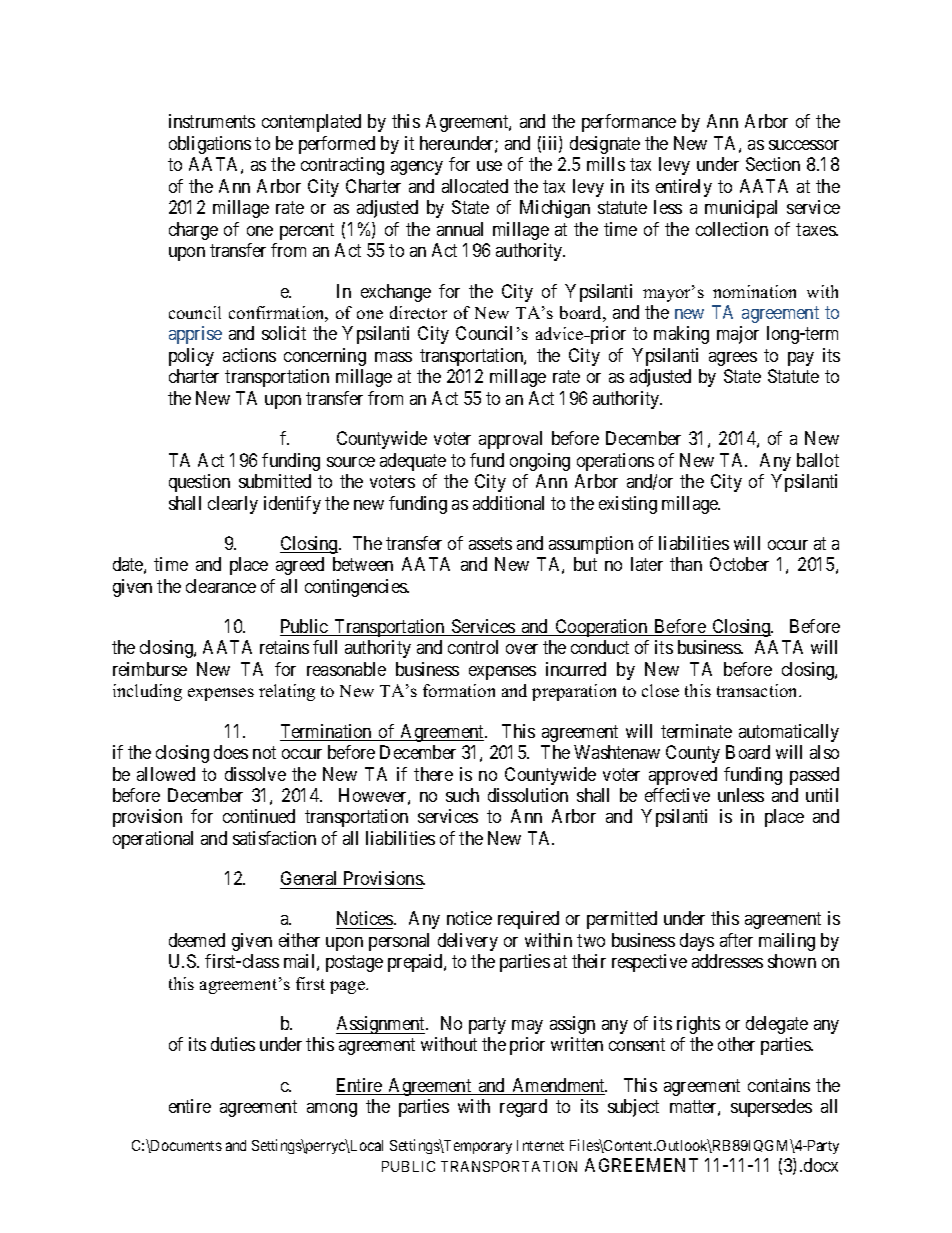  What do you see at coordinates (284, 647) in the page?
I see `retains` at bounding box center [284, 647].
